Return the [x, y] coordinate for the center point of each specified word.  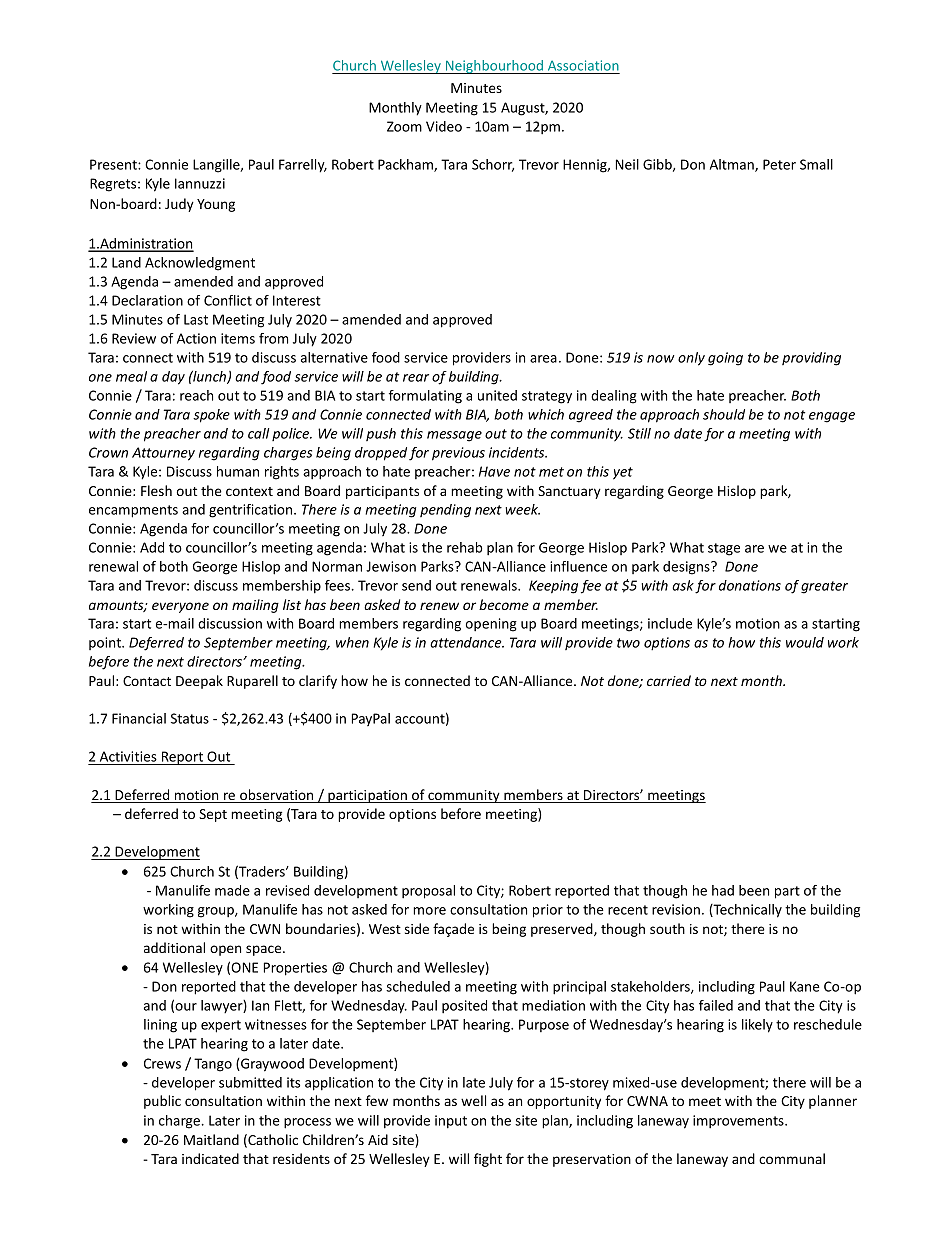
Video [444, 126]
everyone [180, 607]
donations [750, 585]
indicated [210, 1158]
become [504, 604]
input [451, 1122]
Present [114, 164]
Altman [733, 165]
